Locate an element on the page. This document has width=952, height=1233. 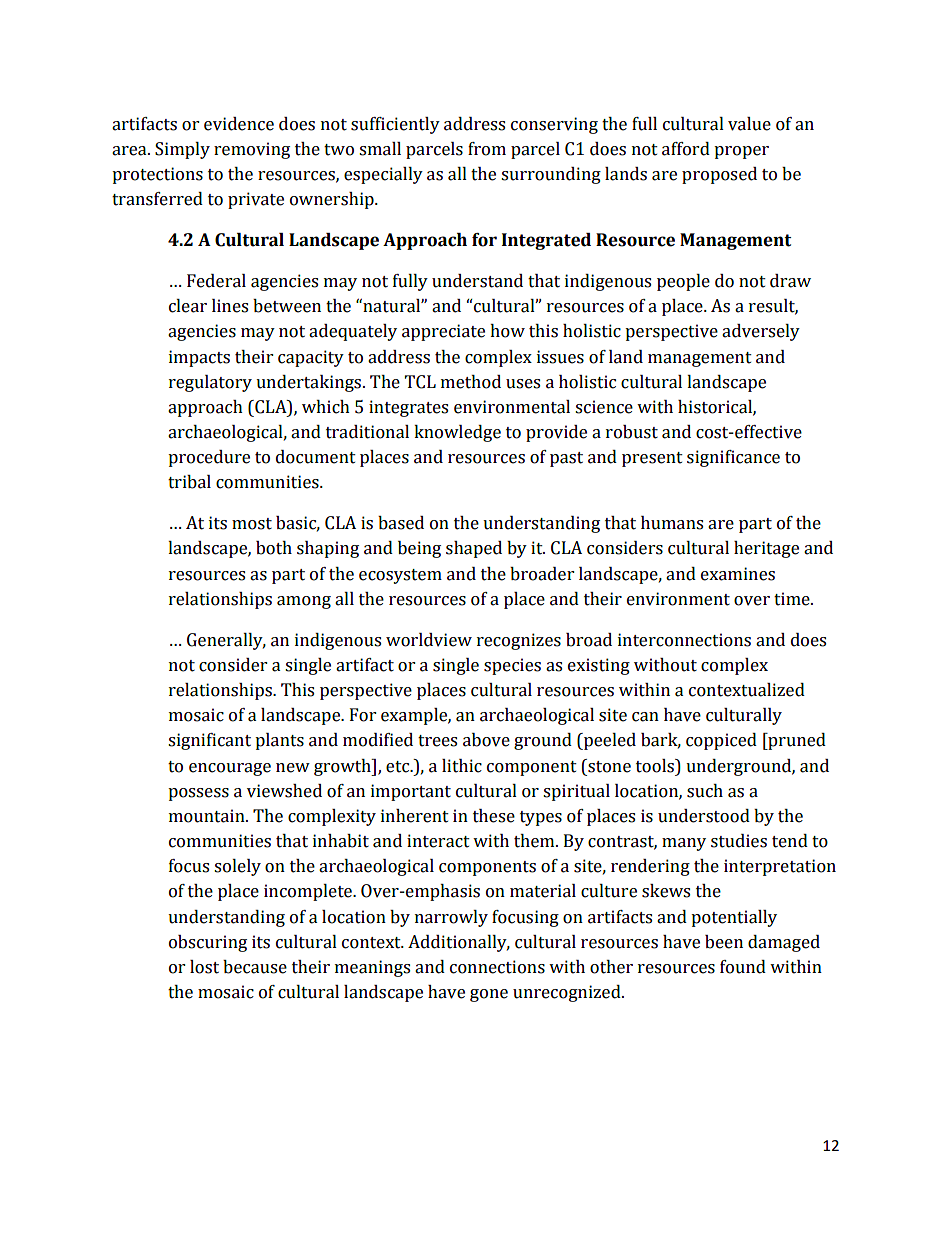
proper is located at coordinates (741, 152).
